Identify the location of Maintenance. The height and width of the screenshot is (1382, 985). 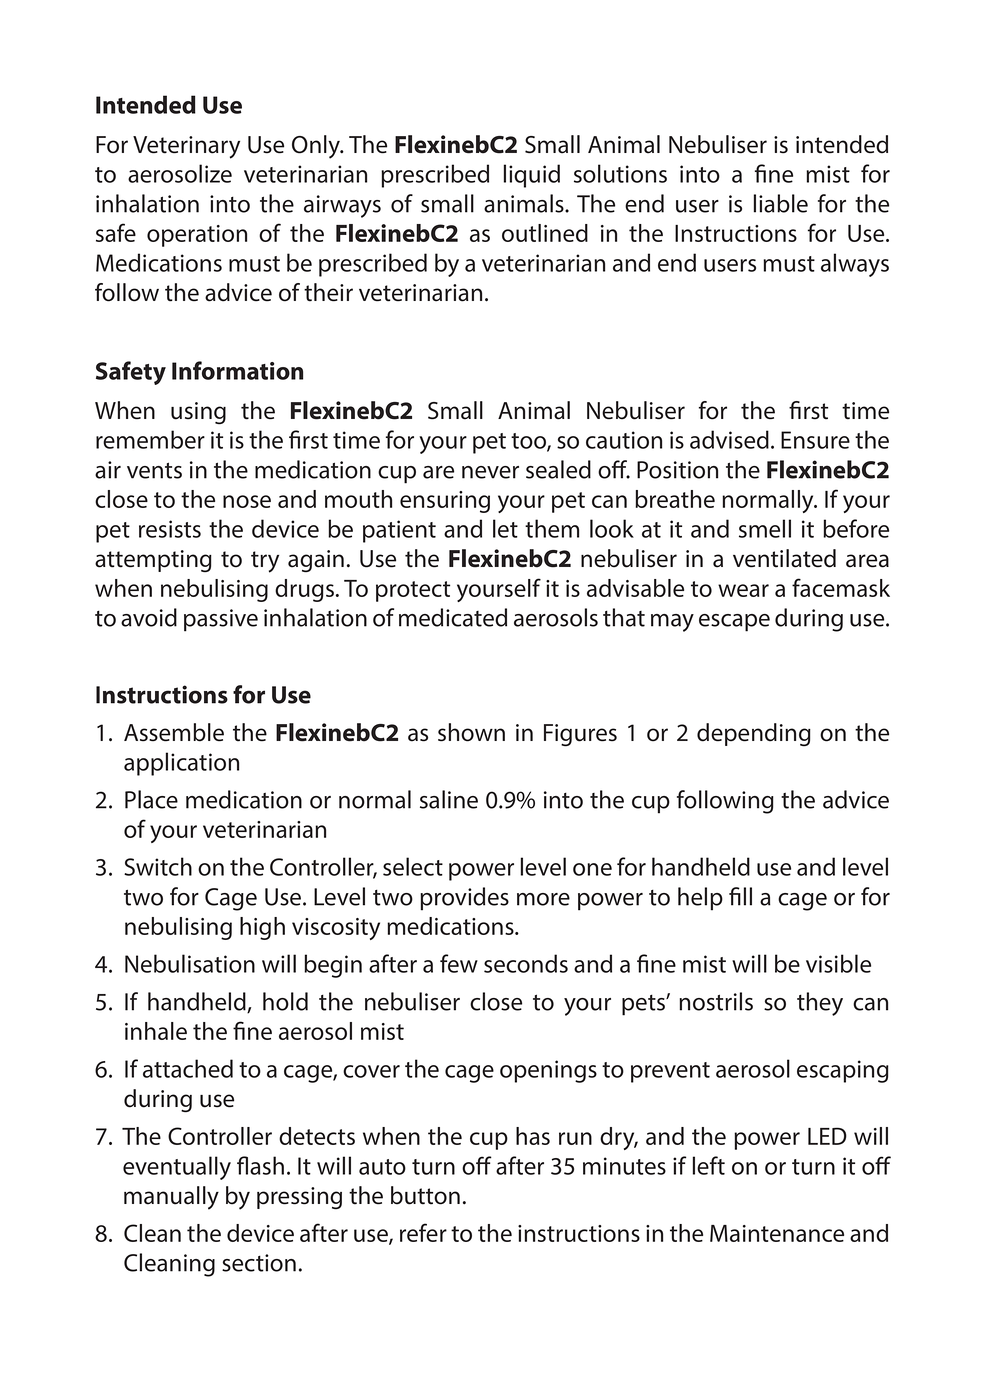
(777, 1233).
